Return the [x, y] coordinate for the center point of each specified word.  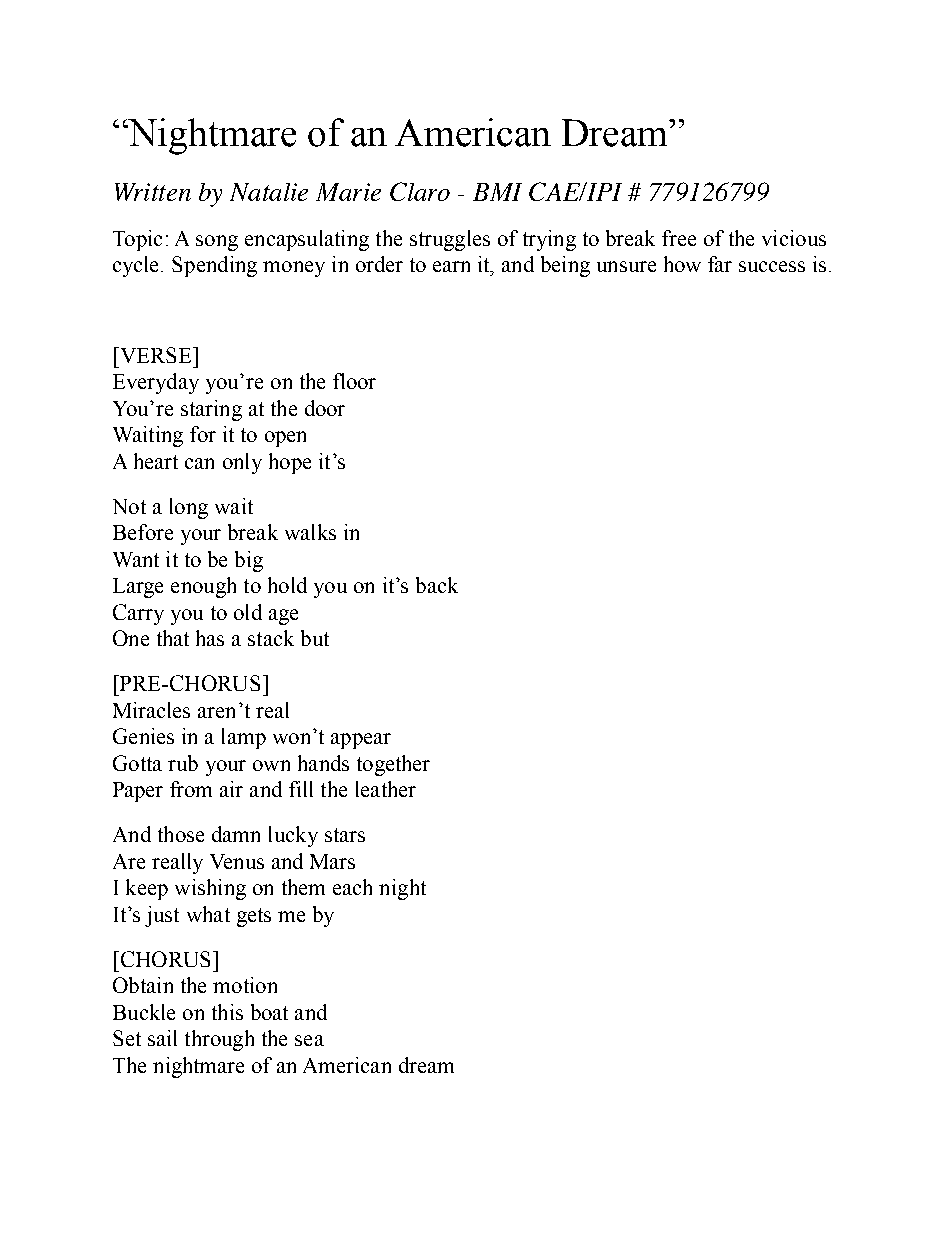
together [393, 765]
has [210, 638]
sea [309, 1040]
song [217, 243]
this [227, 1012]
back [437, 585]
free [679, 238]
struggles [450, 240]
